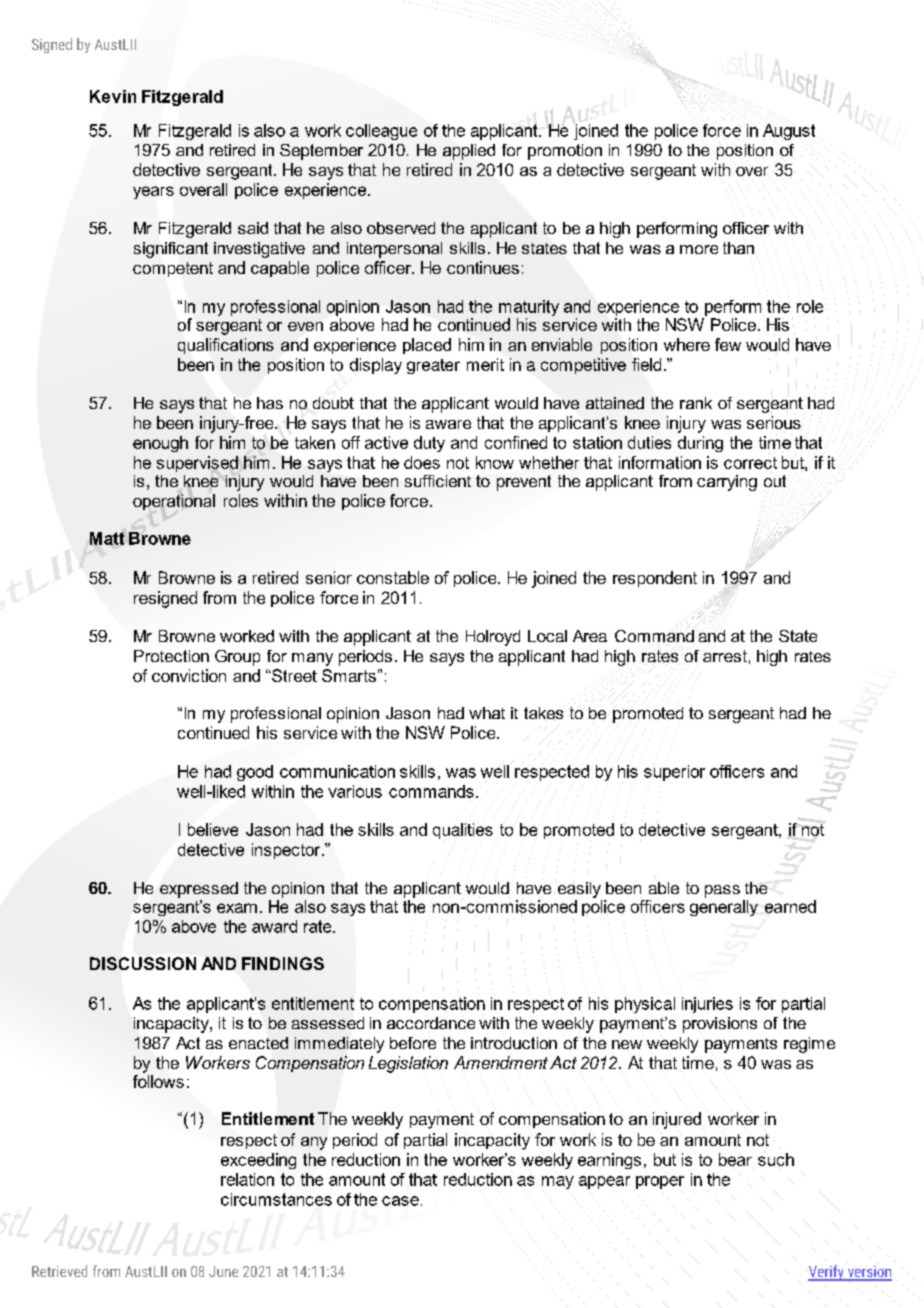  Describe the element at coordinates (469, 152) in the image. I see `applied` at that location.
